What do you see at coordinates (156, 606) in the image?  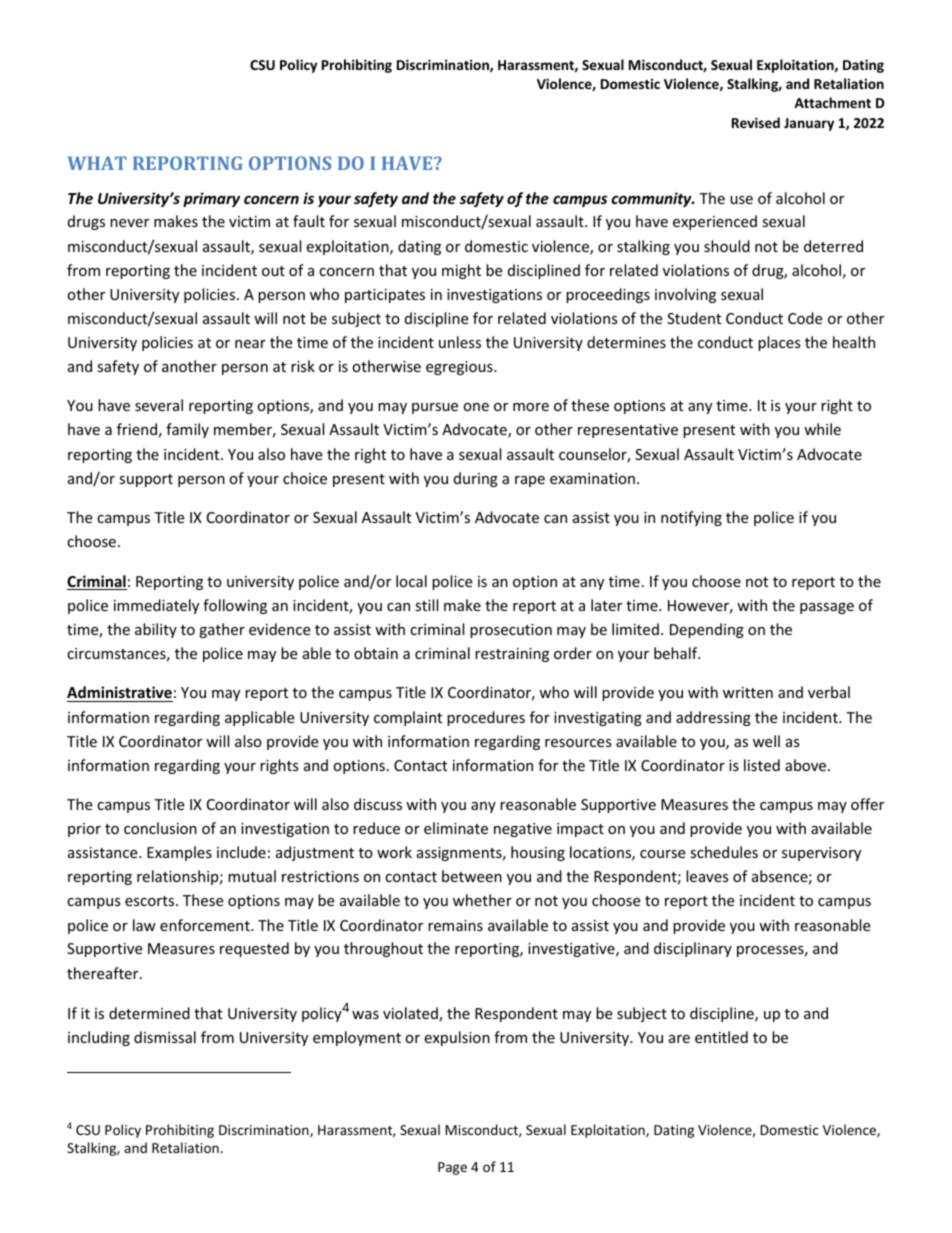 I see `immediately` at bounding box center [156, 606].
